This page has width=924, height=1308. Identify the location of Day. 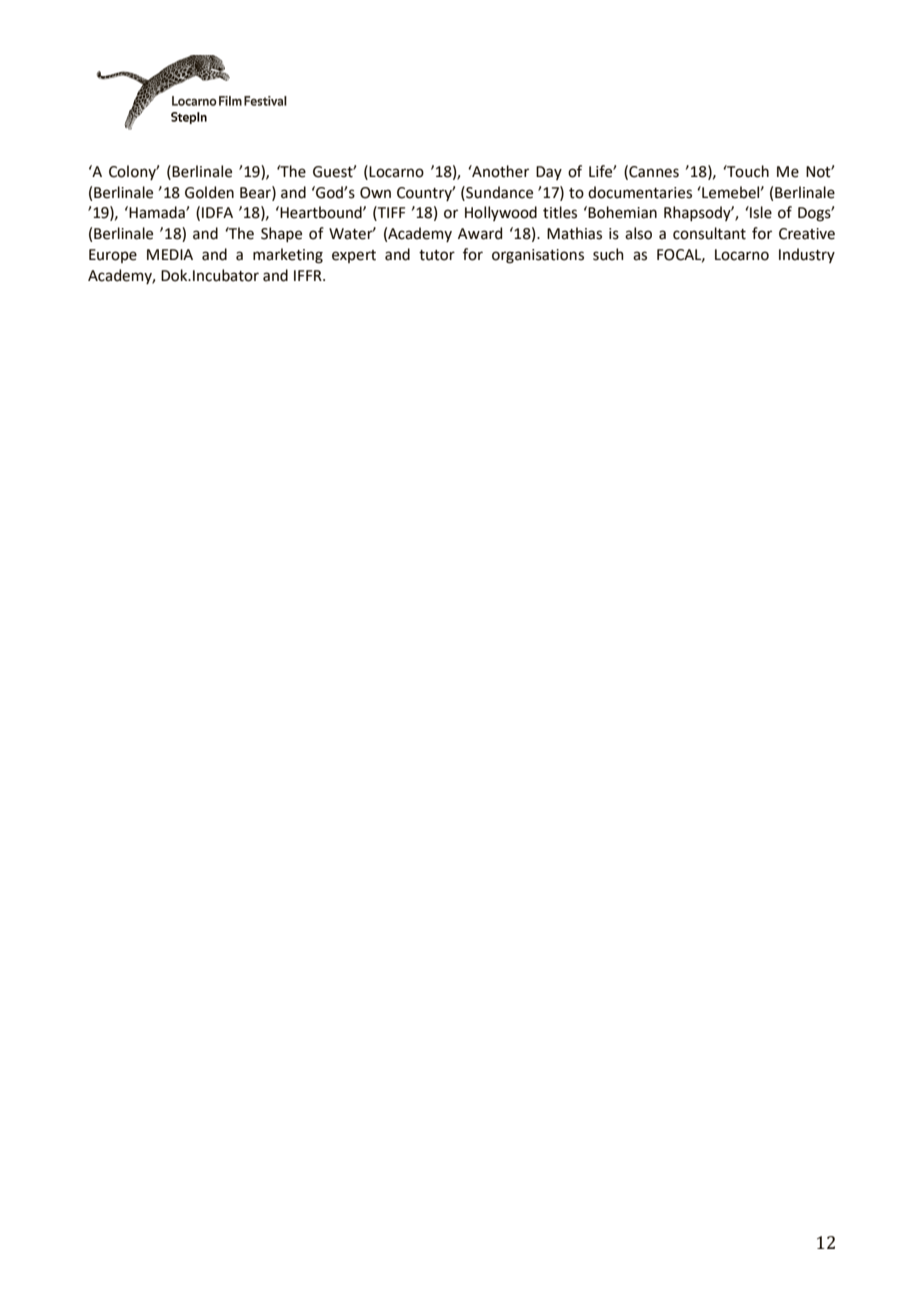
(549, 173).
